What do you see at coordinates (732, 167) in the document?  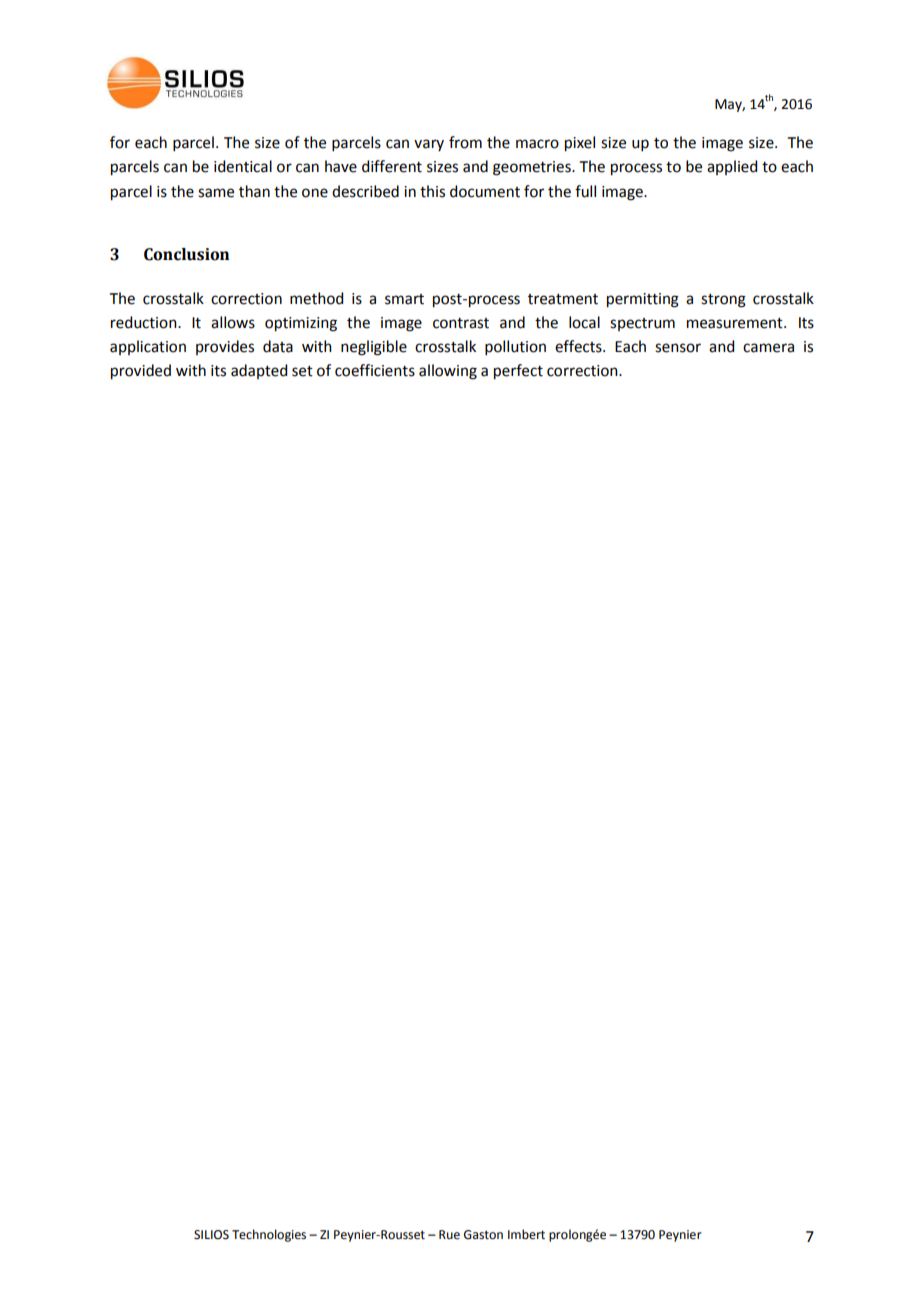 I see `applied` at bounding box center [732, 167].
